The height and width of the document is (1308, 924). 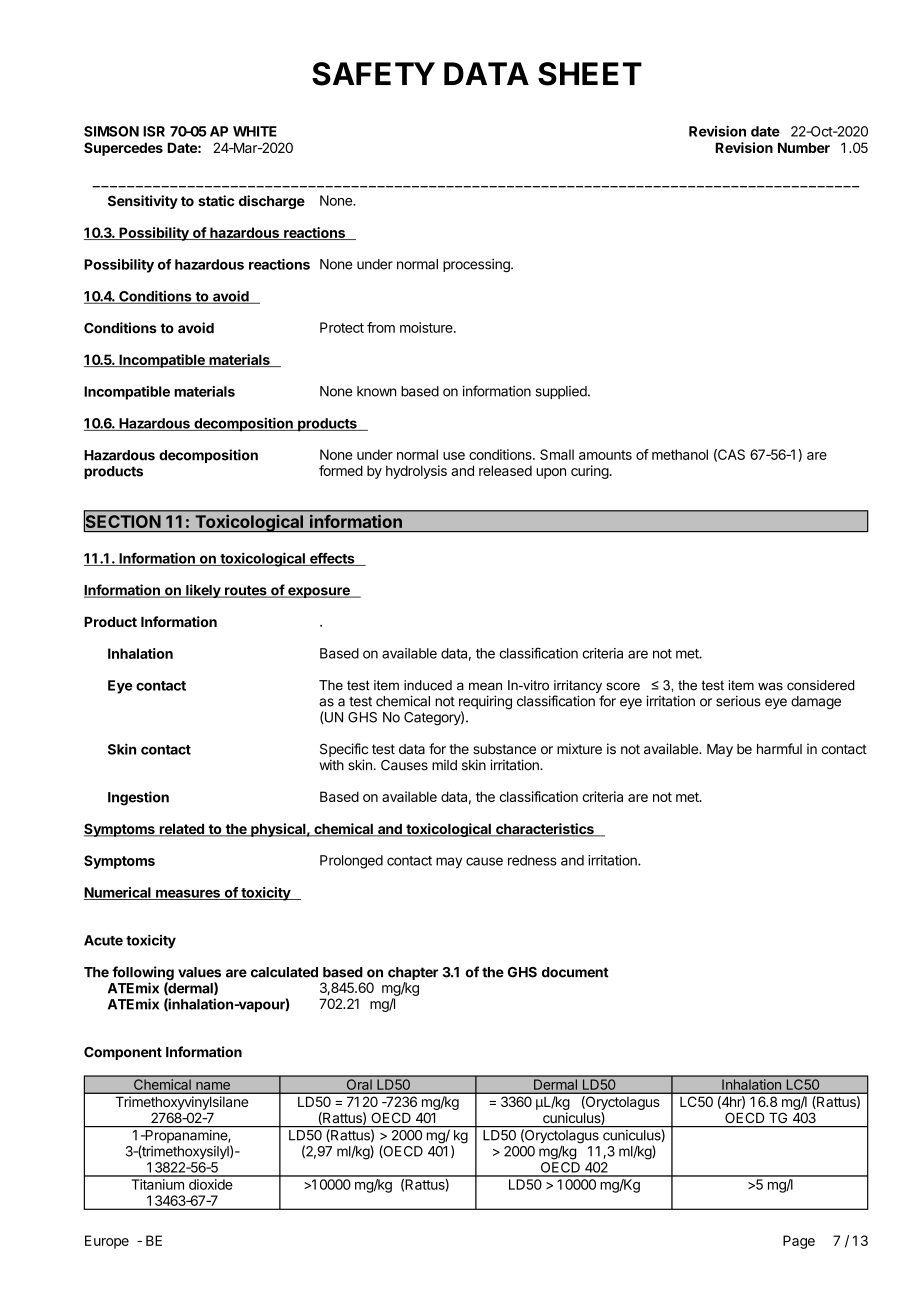 I want to click on document, so click(x=575, y=972).
